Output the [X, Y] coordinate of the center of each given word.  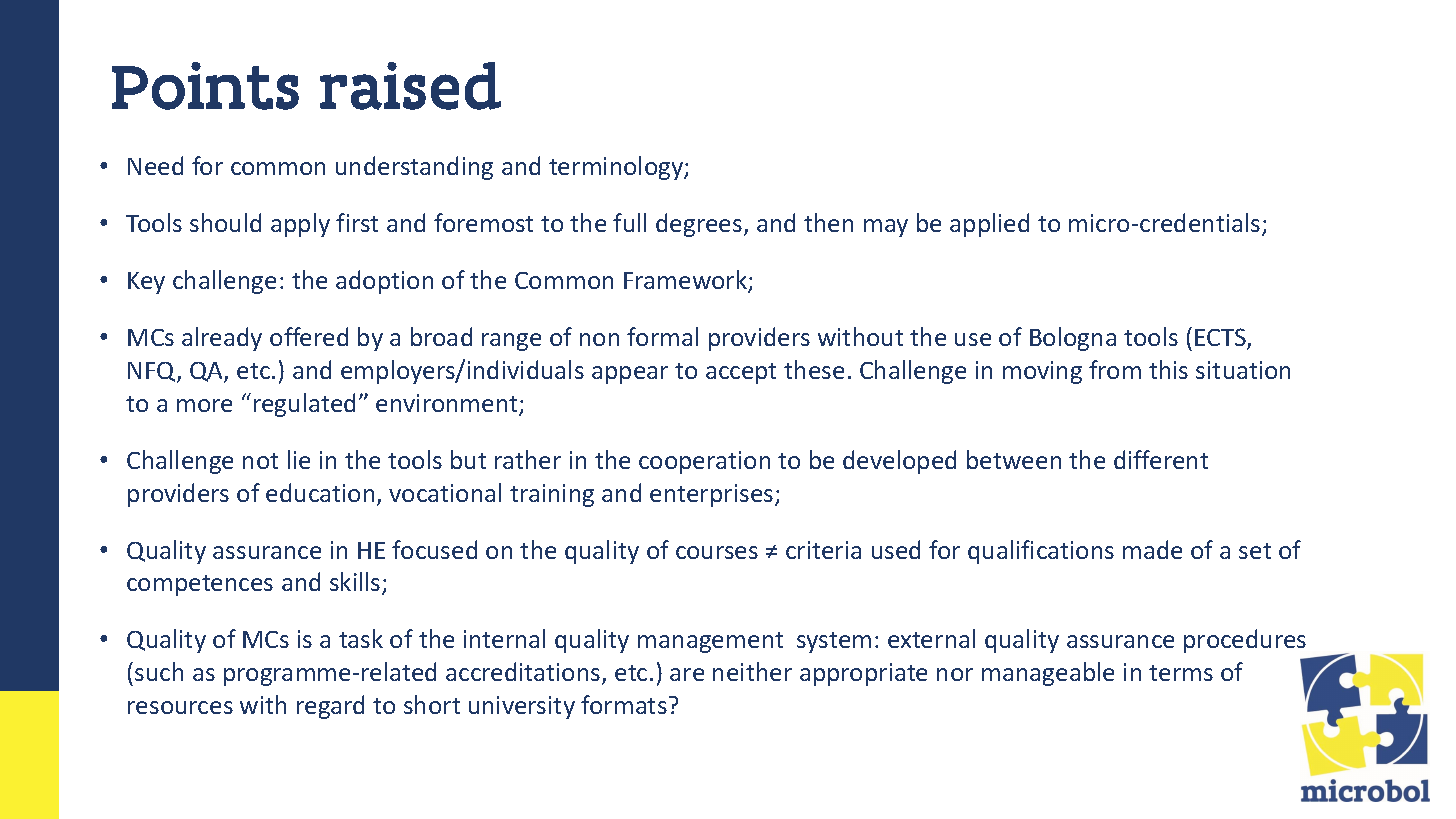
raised [410, 86]
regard [330, 707]
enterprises [713, 495]
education [320, 492]
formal [662, 336]
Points [205, 86]
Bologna [1073, 339]
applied [989, 225]
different [1161, 459]
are [687, 674]
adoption [384, 282]
